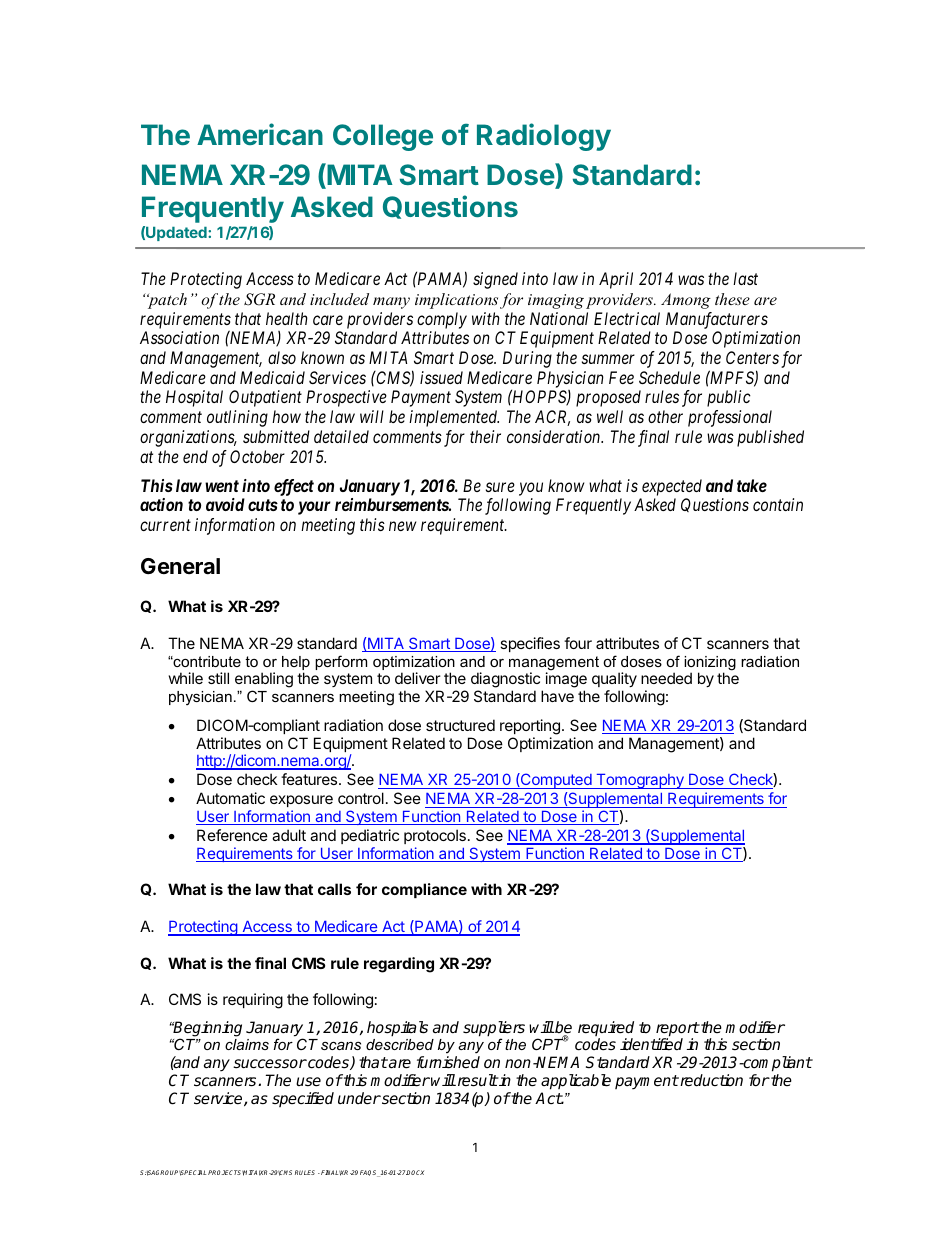  Describe the element at coordinates (247, 1044) in the image. I see `claims` at that location.
